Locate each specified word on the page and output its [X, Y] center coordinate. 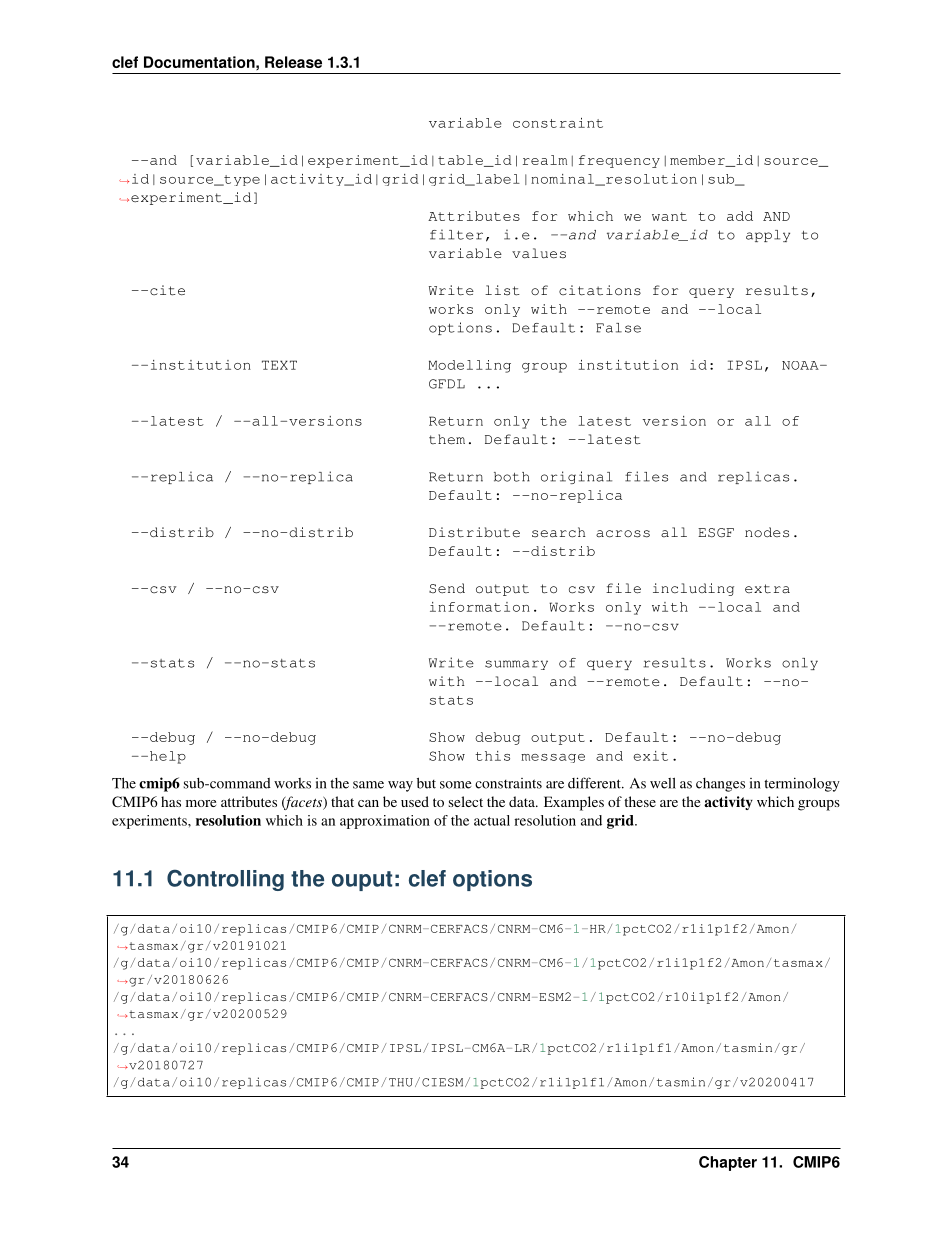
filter [456, 234]
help [166, 757]
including [693, 589]
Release [293, 62]
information [480, 607]
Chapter [728, 1163]
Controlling [225, 880]
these [640, 801]
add [740, 216]
